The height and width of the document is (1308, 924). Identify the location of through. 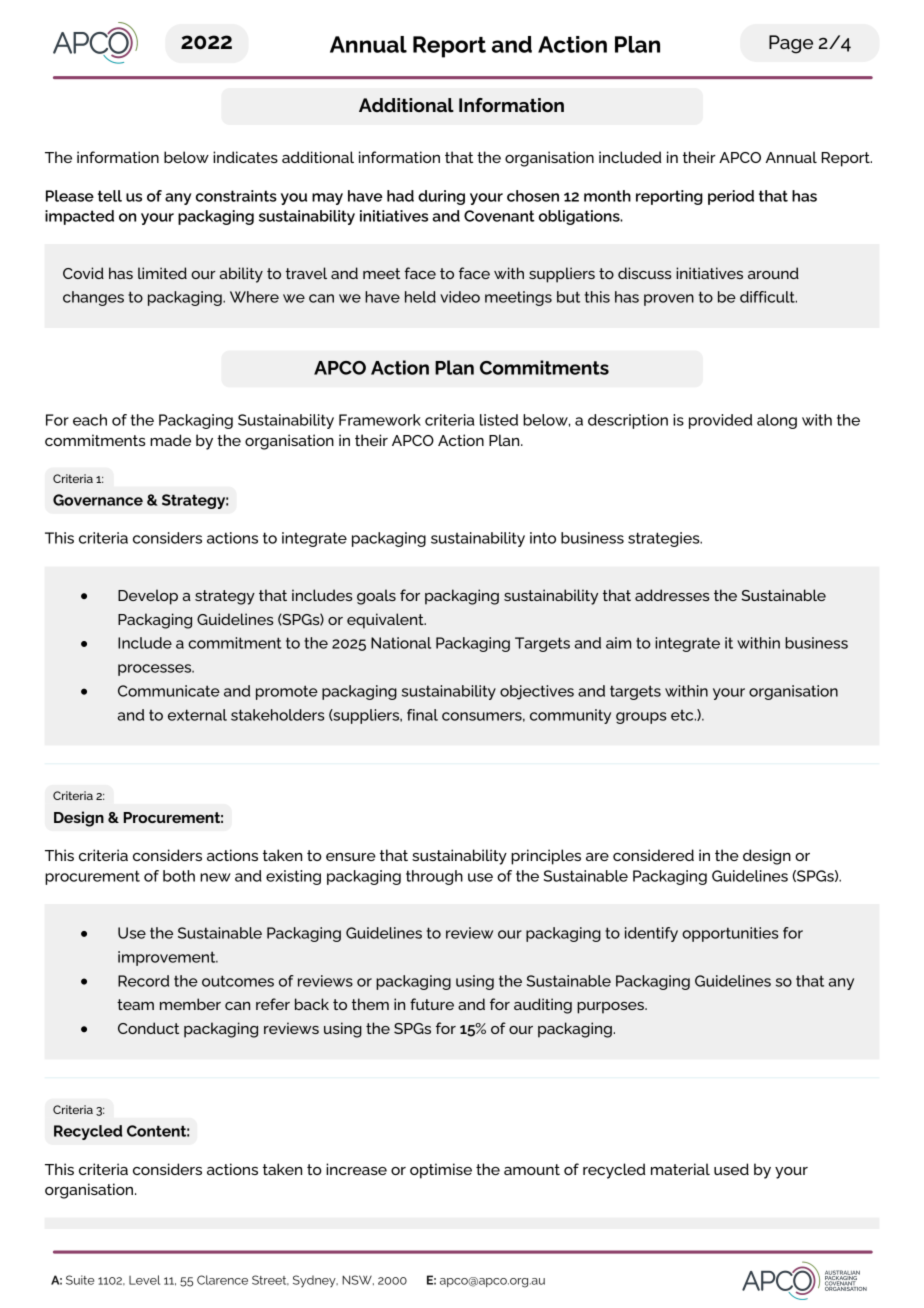
(434, 877).
